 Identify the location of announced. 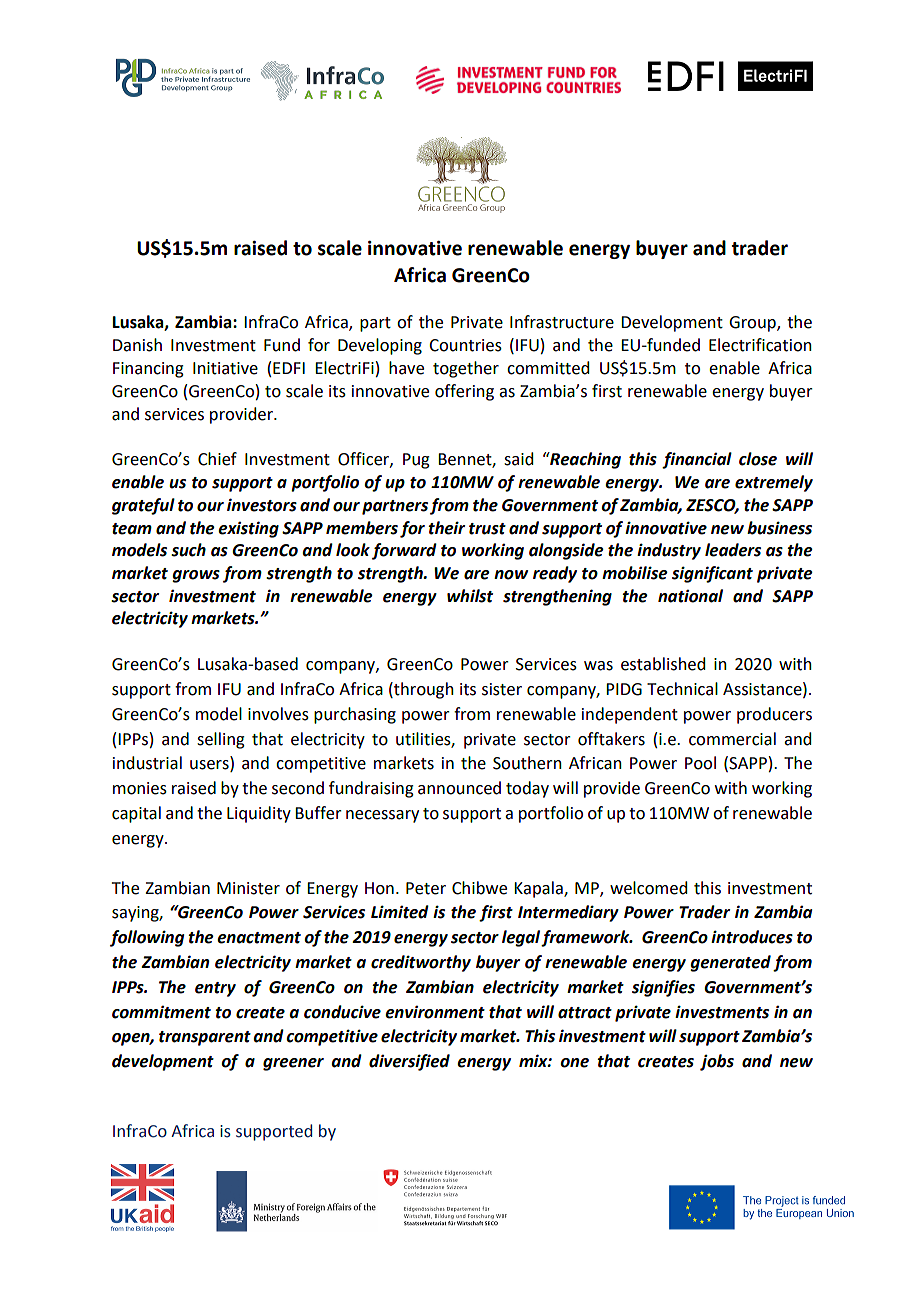
(459, 788).
